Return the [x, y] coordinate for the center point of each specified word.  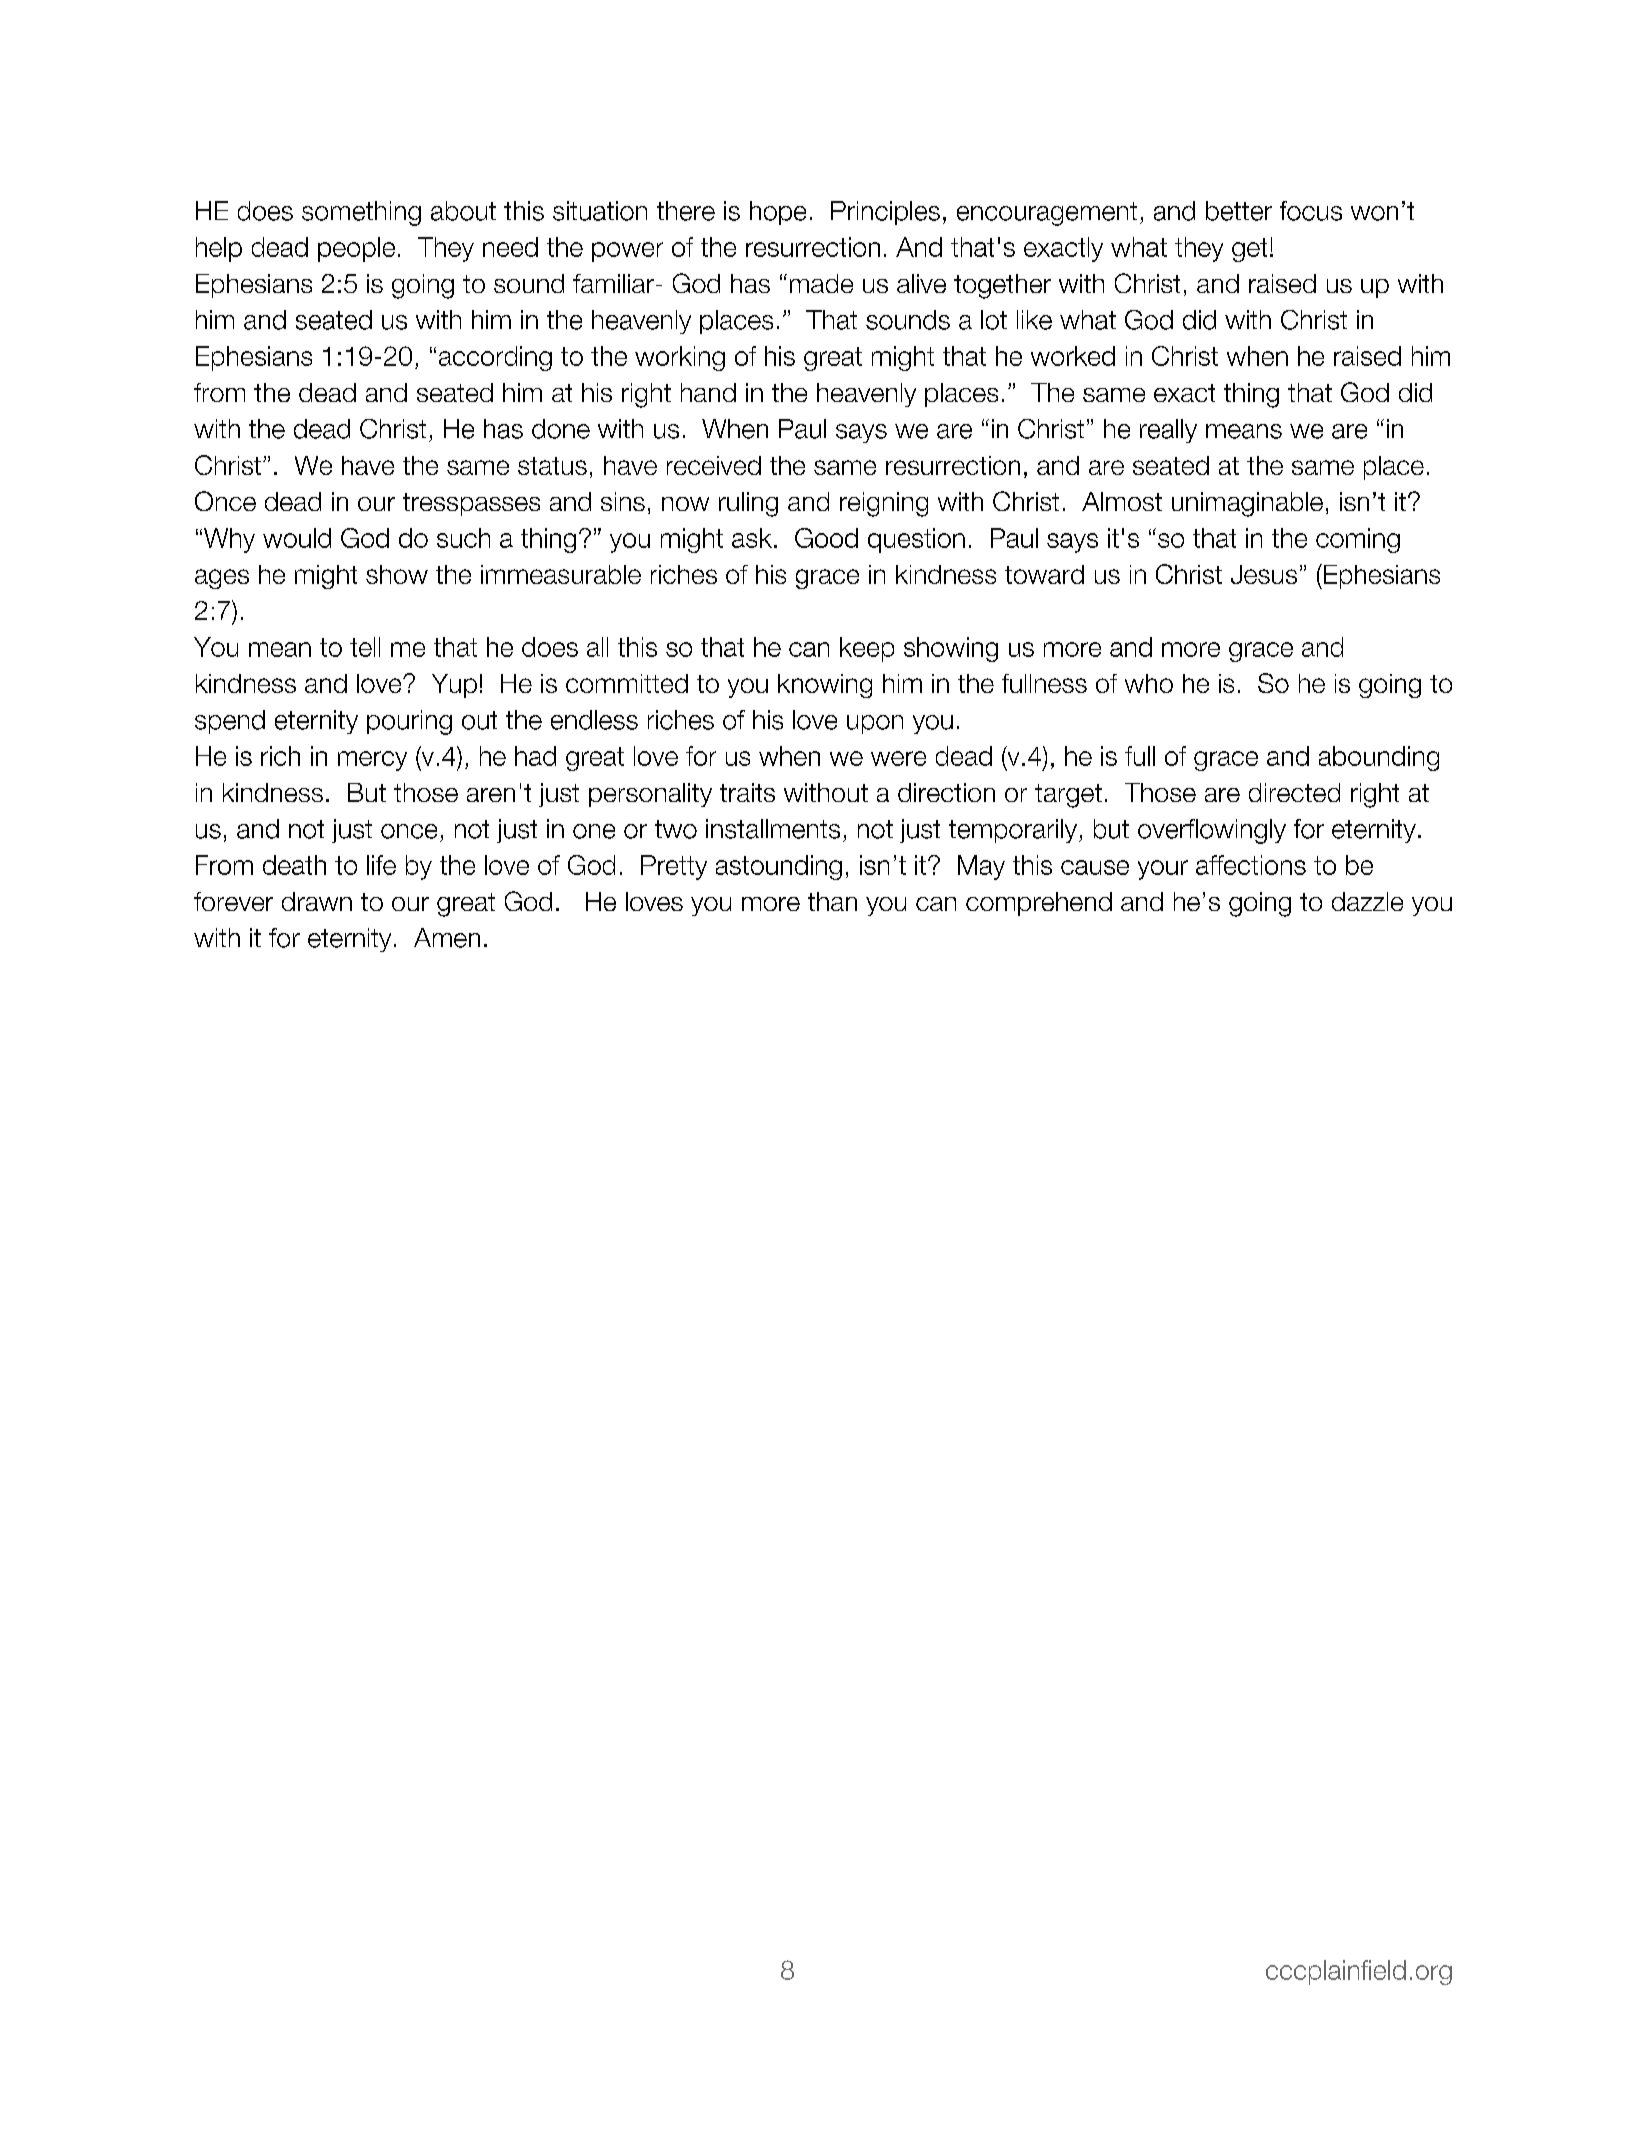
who [1149, 683]
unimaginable [1247, 504]
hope [778, 213]
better [1239, 211]
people [356, 249]
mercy [372, 761]
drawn [317, 901]
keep [867, 649]
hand [708, 392]
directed [1294, 792]
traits [747, 792]
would [297, 538]
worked [1073, 356]
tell [365, 647]
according [495, 358]
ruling [748, 504]
